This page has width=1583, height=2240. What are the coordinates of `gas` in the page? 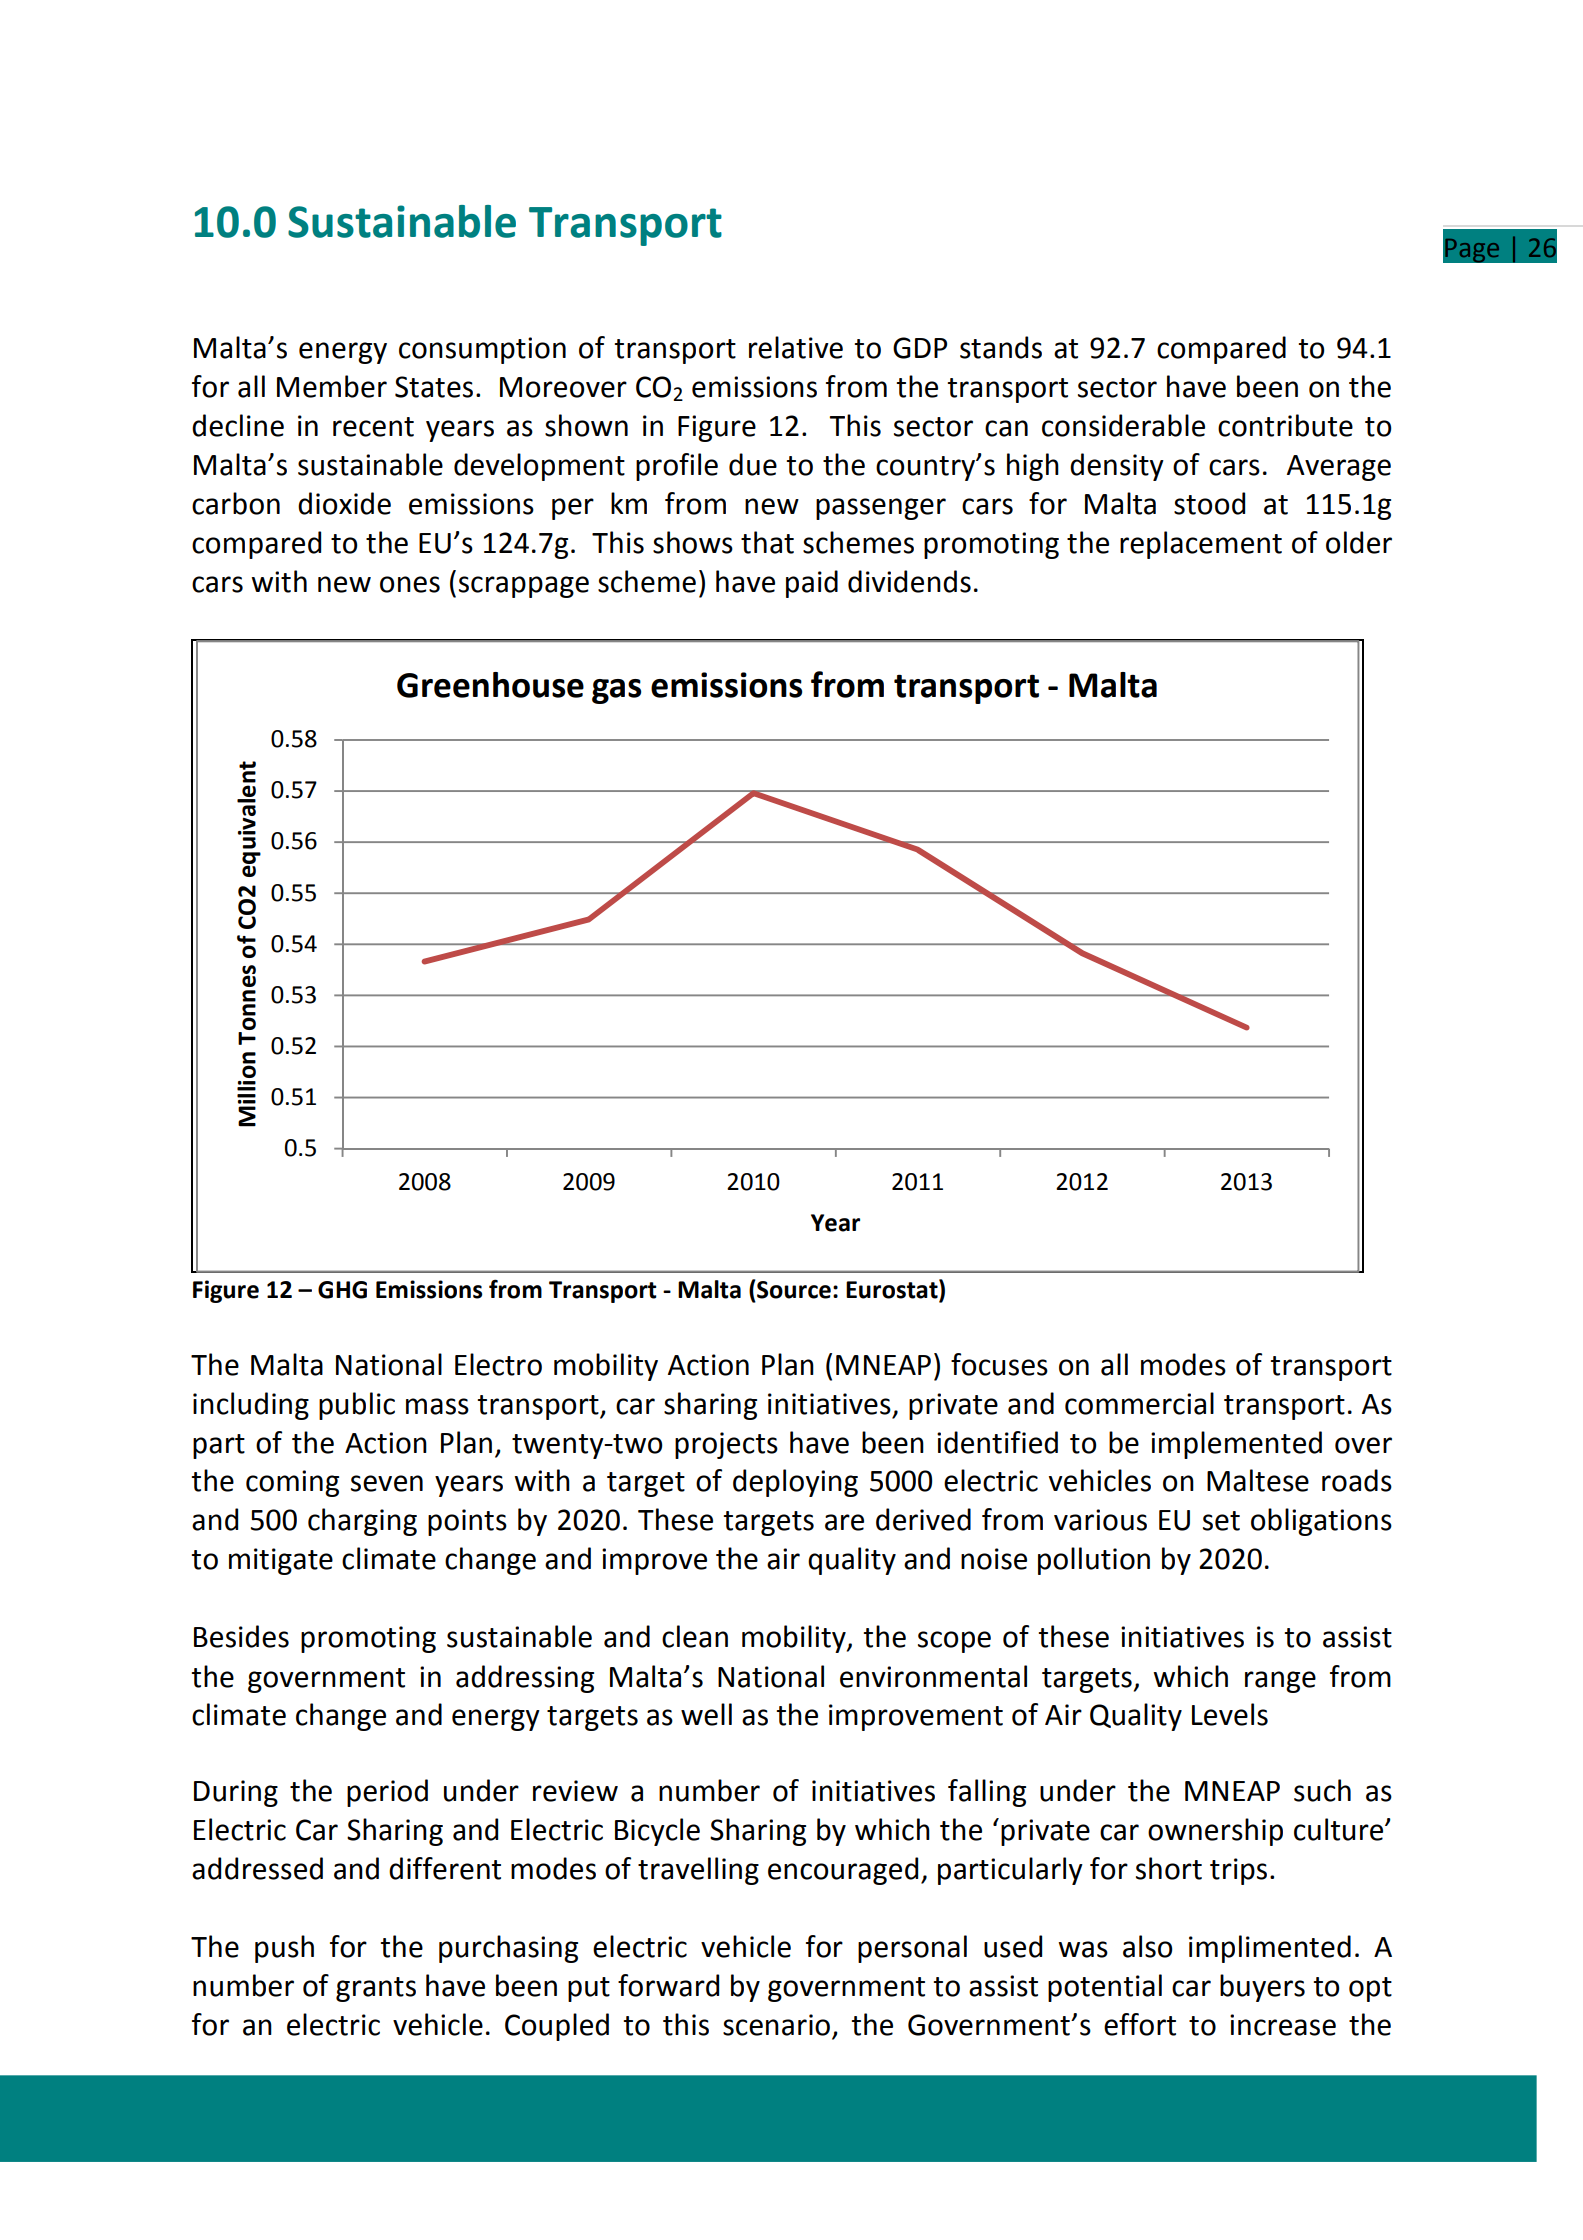 It's located at (616, 691).
